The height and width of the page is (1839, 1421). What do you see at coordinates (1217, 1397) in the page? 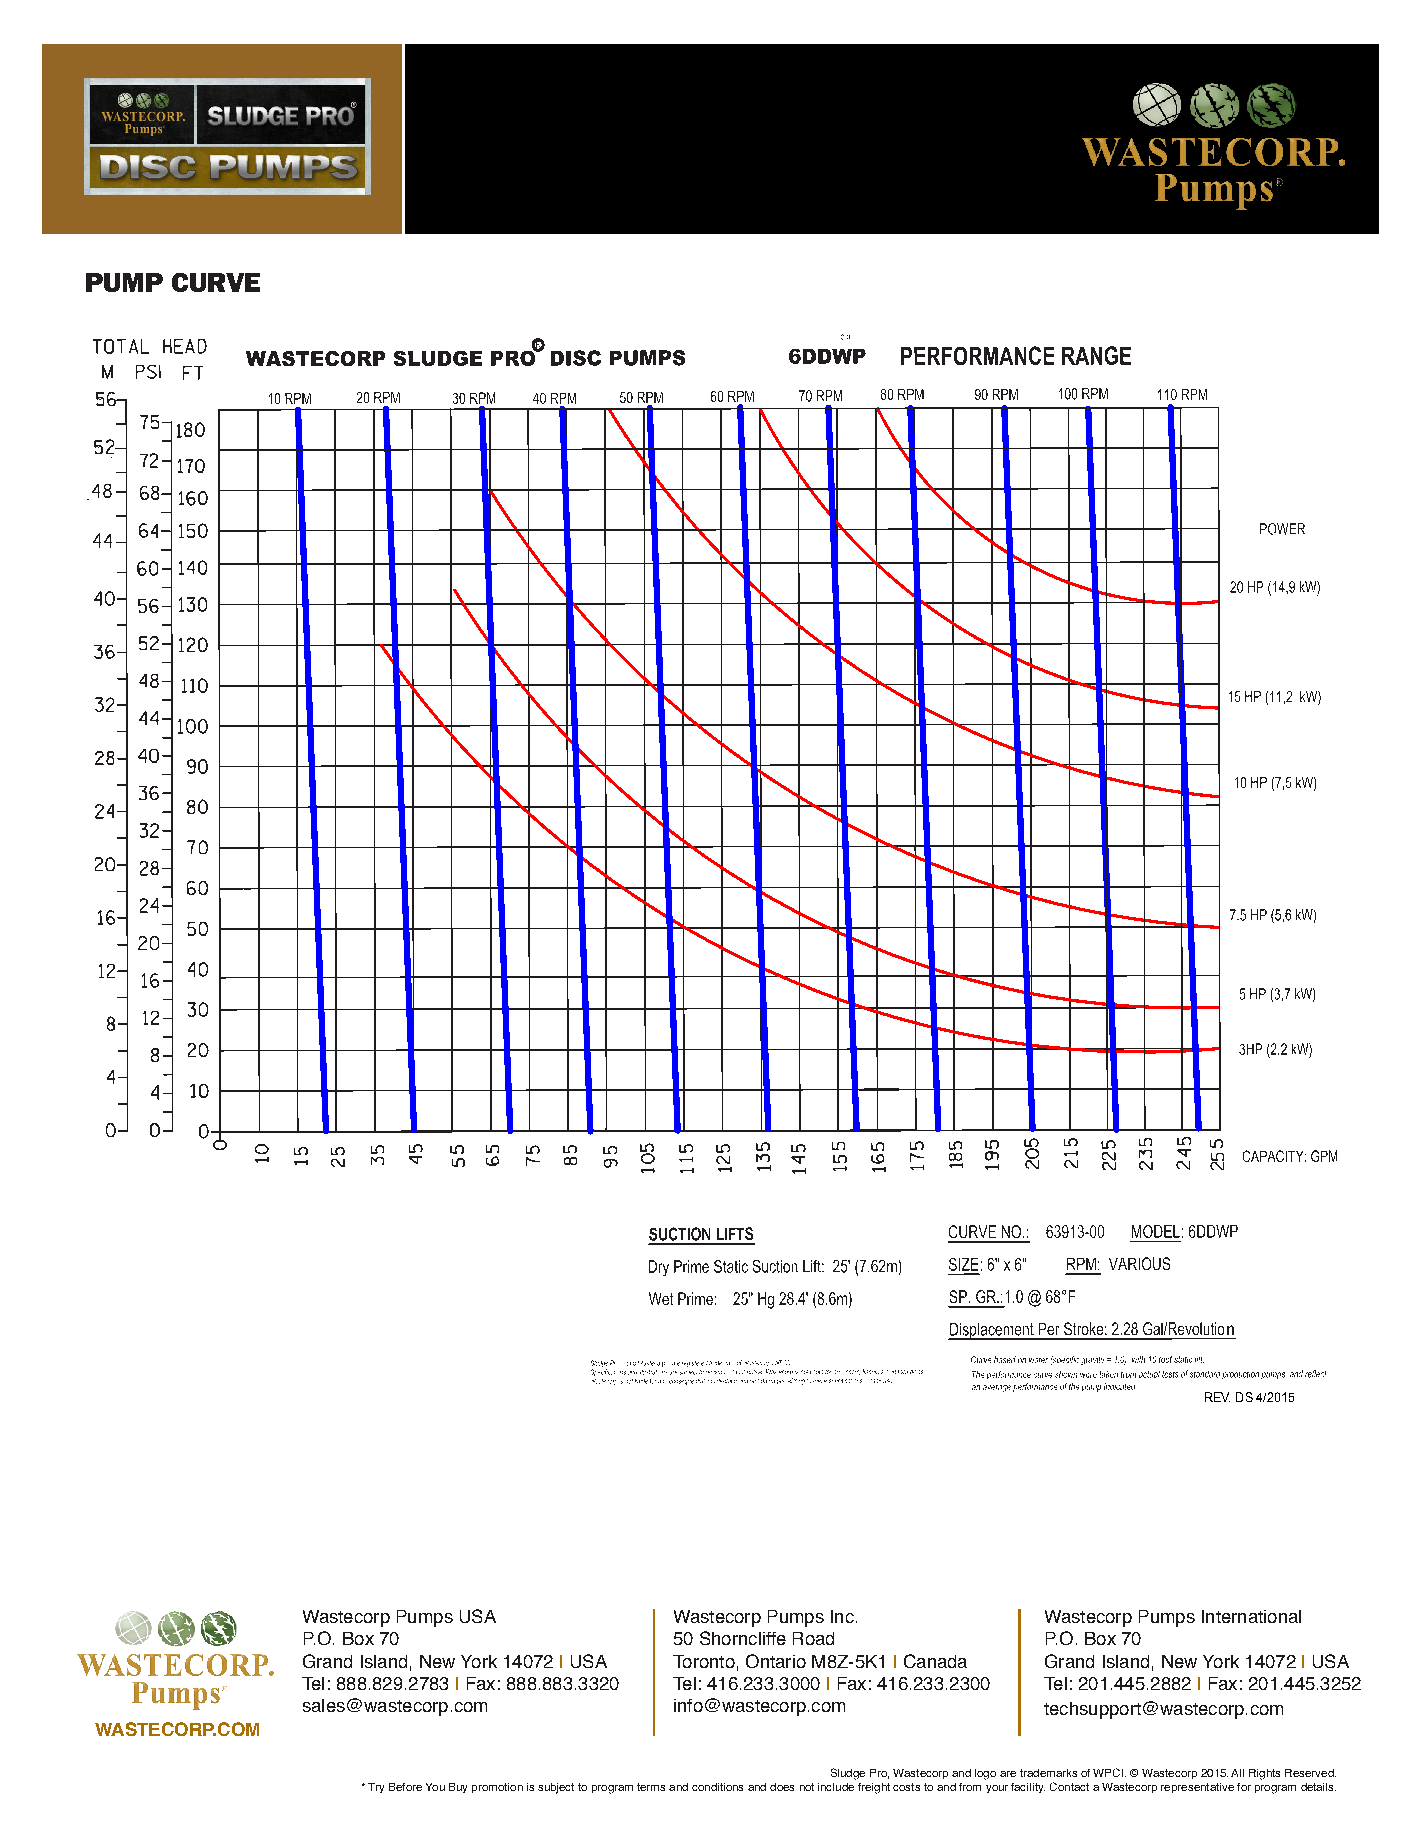
I see `REV` at bounding box center [1217, 1397].
